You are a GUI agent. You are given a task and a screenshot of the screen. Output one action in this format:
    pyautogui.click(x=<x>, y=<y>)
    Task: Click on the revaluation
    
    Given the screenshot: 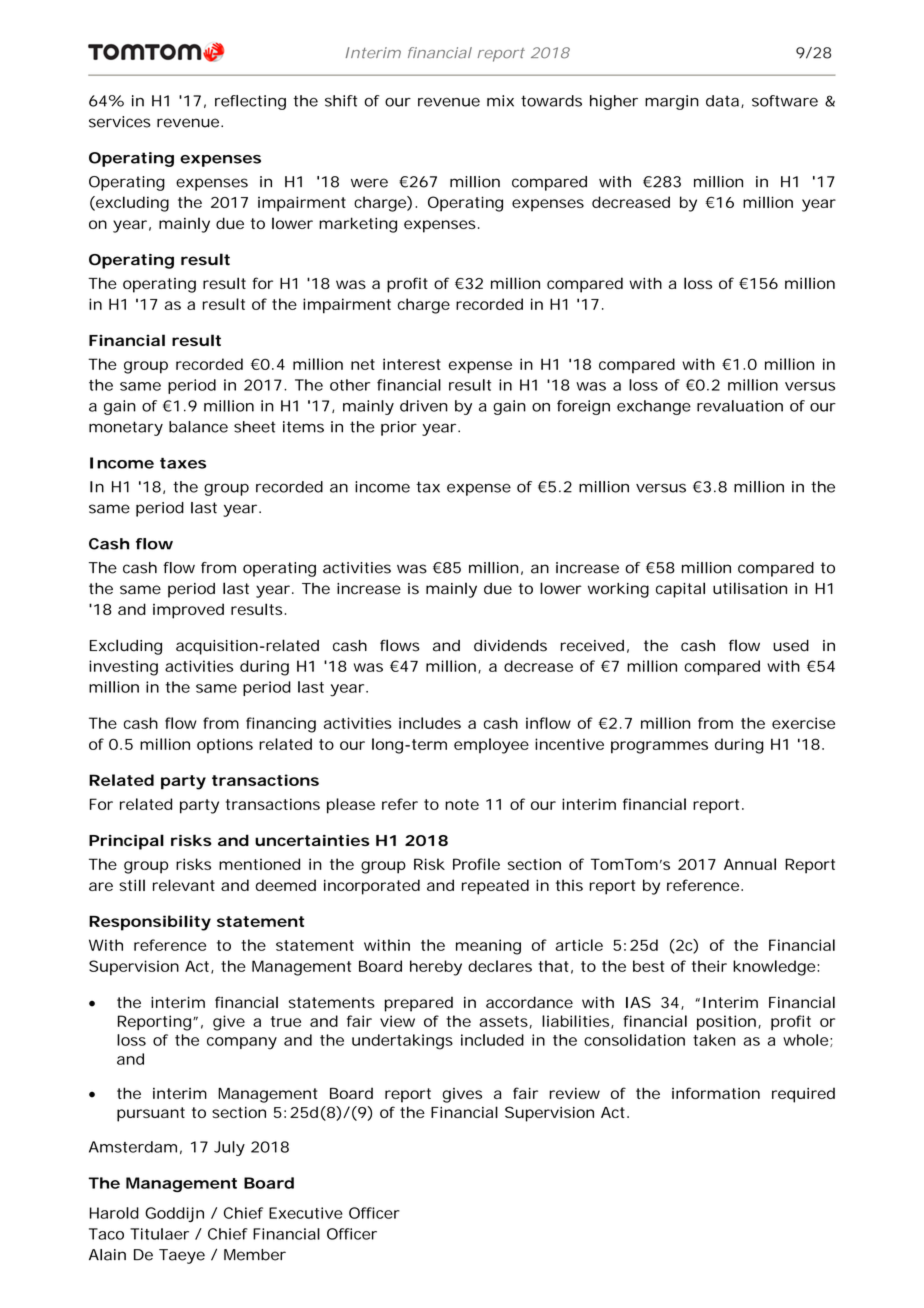 What is the action you would take?
    pyautogui.click(x=740, y=406)
